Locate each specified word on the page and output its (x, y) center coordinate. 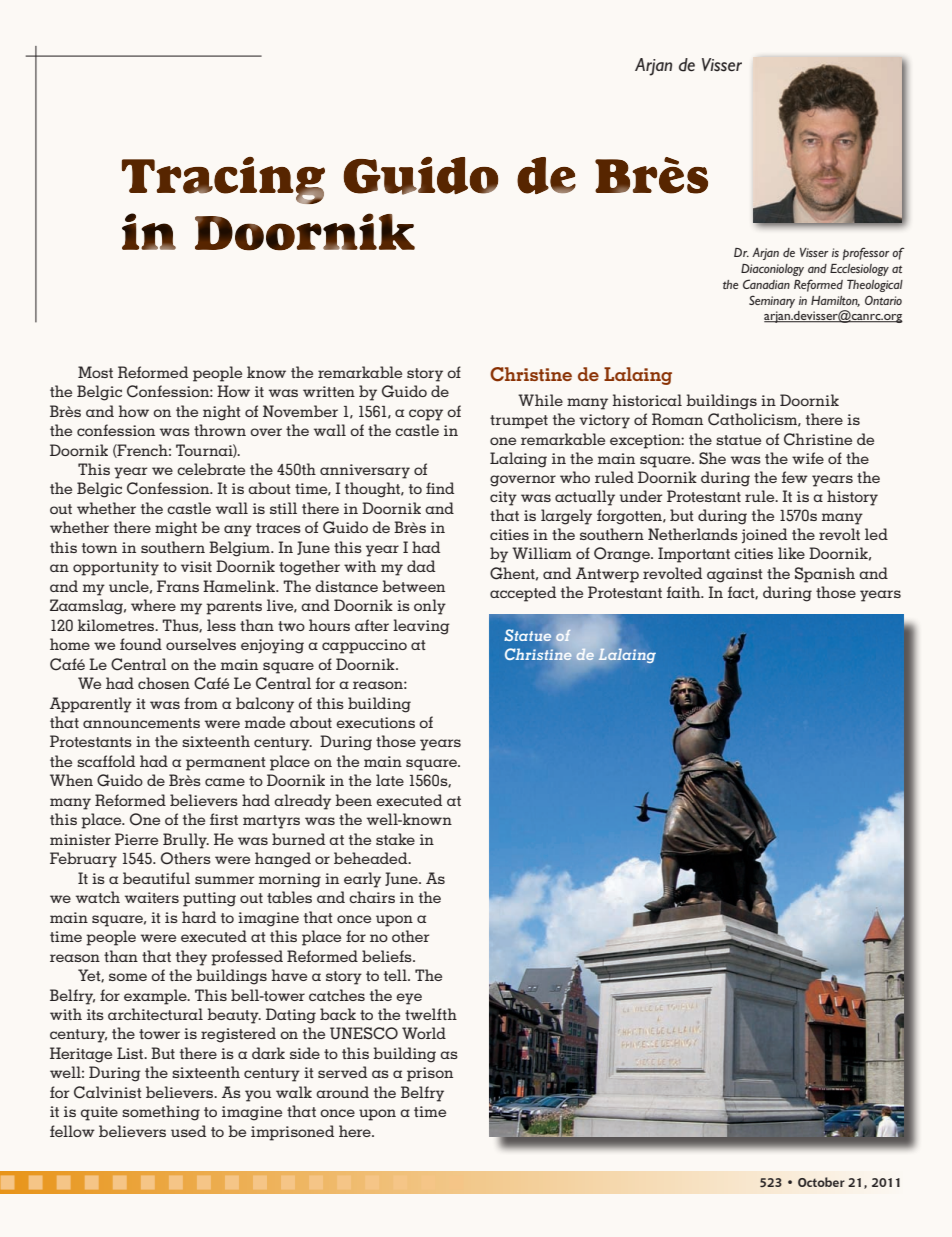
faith (685, 592)
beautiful (156, 878)
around (342, 1092)
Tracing (223, 180)
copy (426, 415)
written (329, 391)
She (712, 458)
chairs (372, 897)
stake (395, 839)
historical (647, 400)
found (141, 644)
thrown (220, 430)
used (188, 1131)
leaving (421, 627)
